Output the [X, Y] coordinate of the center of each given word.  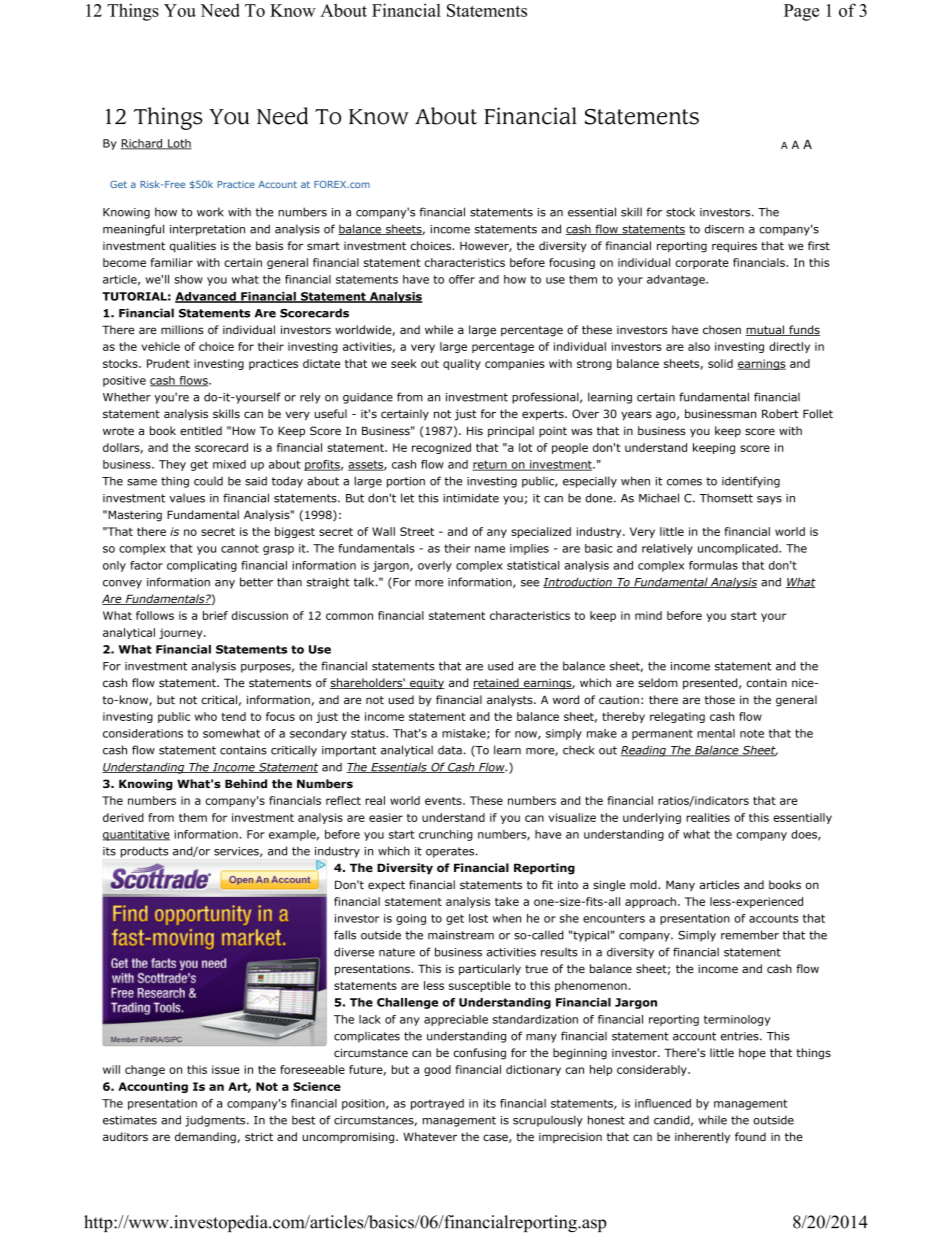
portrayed [437, 1104]
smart [323, 246]
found [750, 1136]
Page [801, 12]
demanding [206, 1138]
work [210, 212]
